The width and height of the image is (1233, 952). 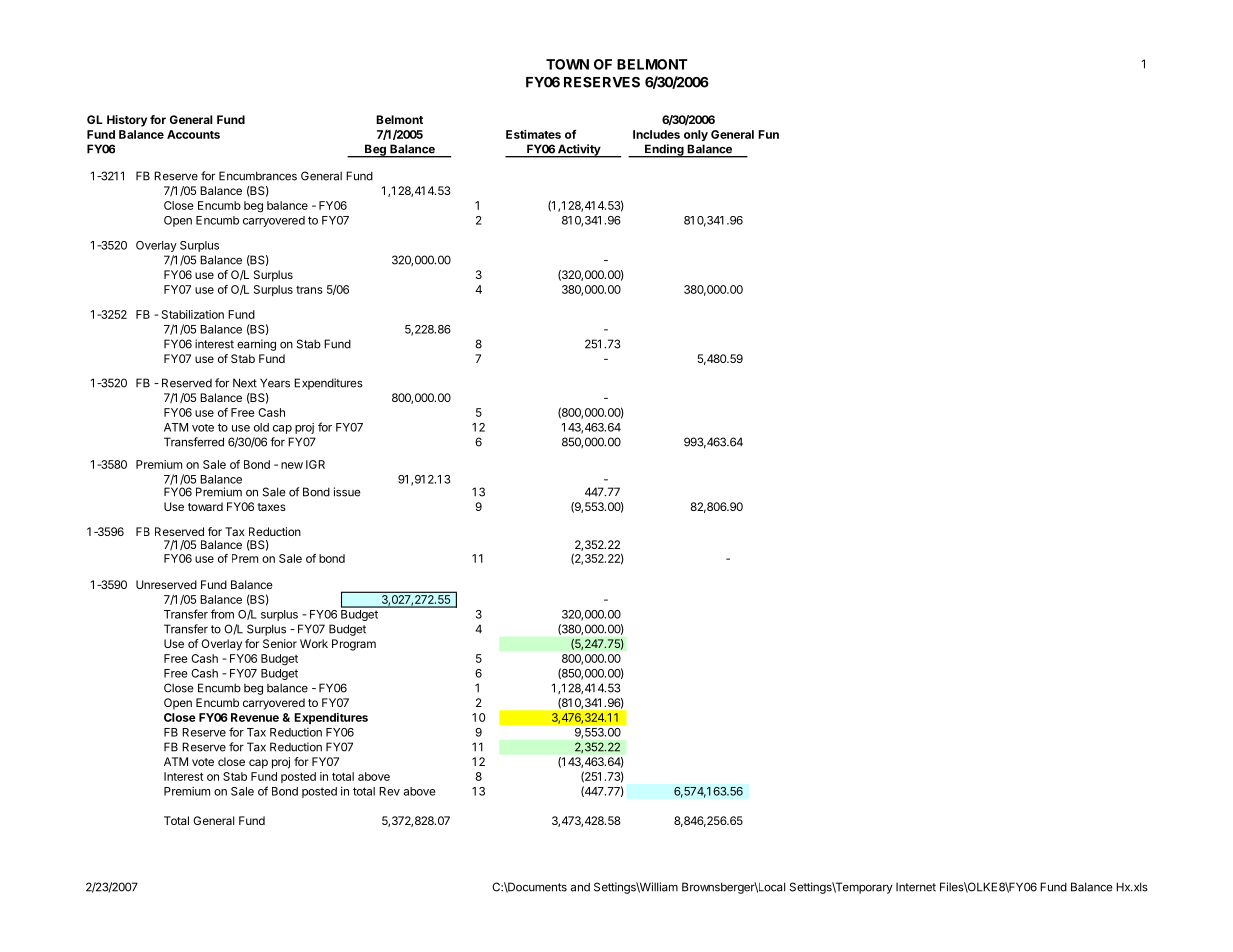 What do you see at coordinates (255, 717) in the image?
I see `Revenue` at bounding box center [255, 717].
